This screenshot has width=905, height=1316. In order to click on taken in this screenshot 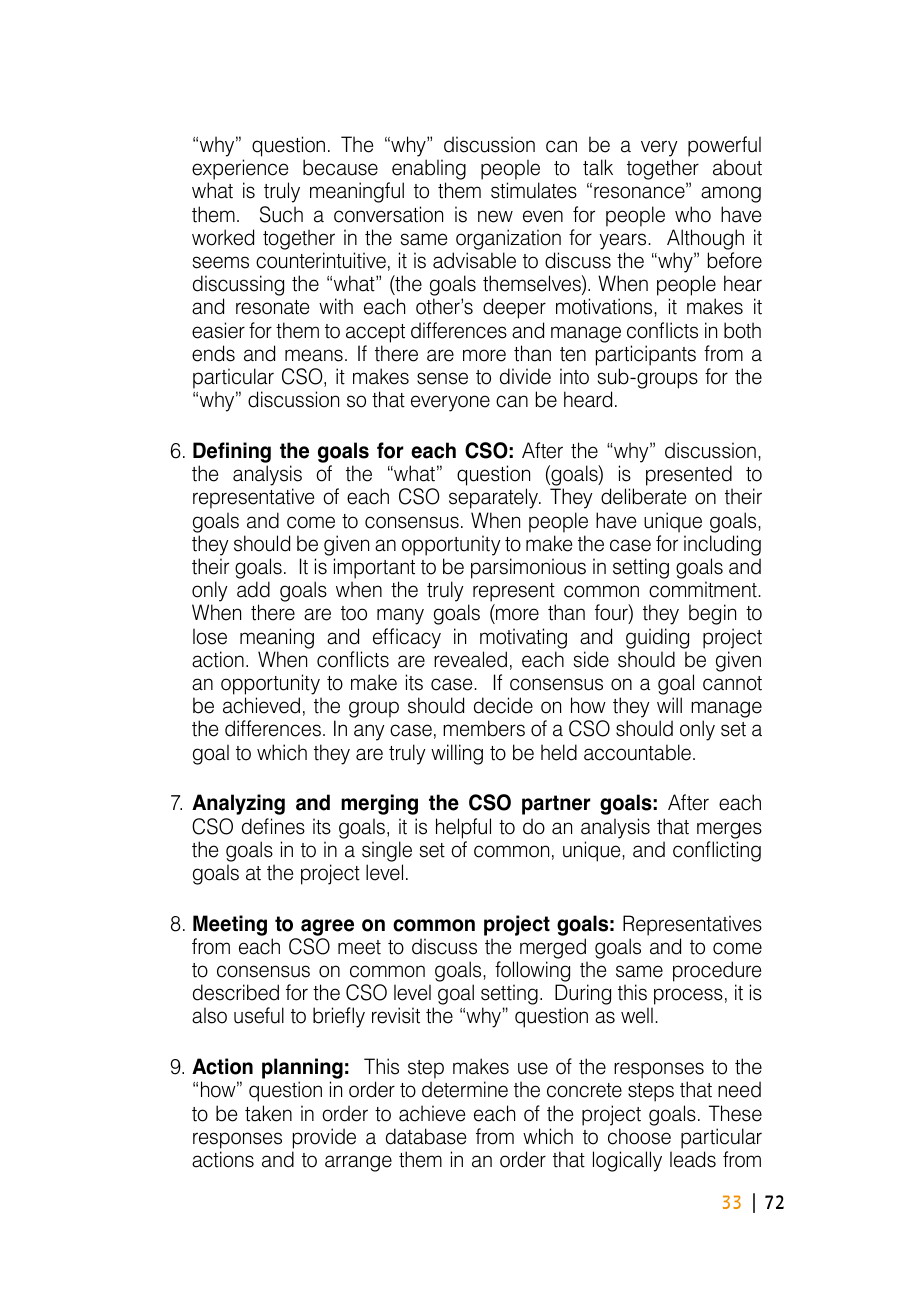, I will do `click(268, 1113)`.
